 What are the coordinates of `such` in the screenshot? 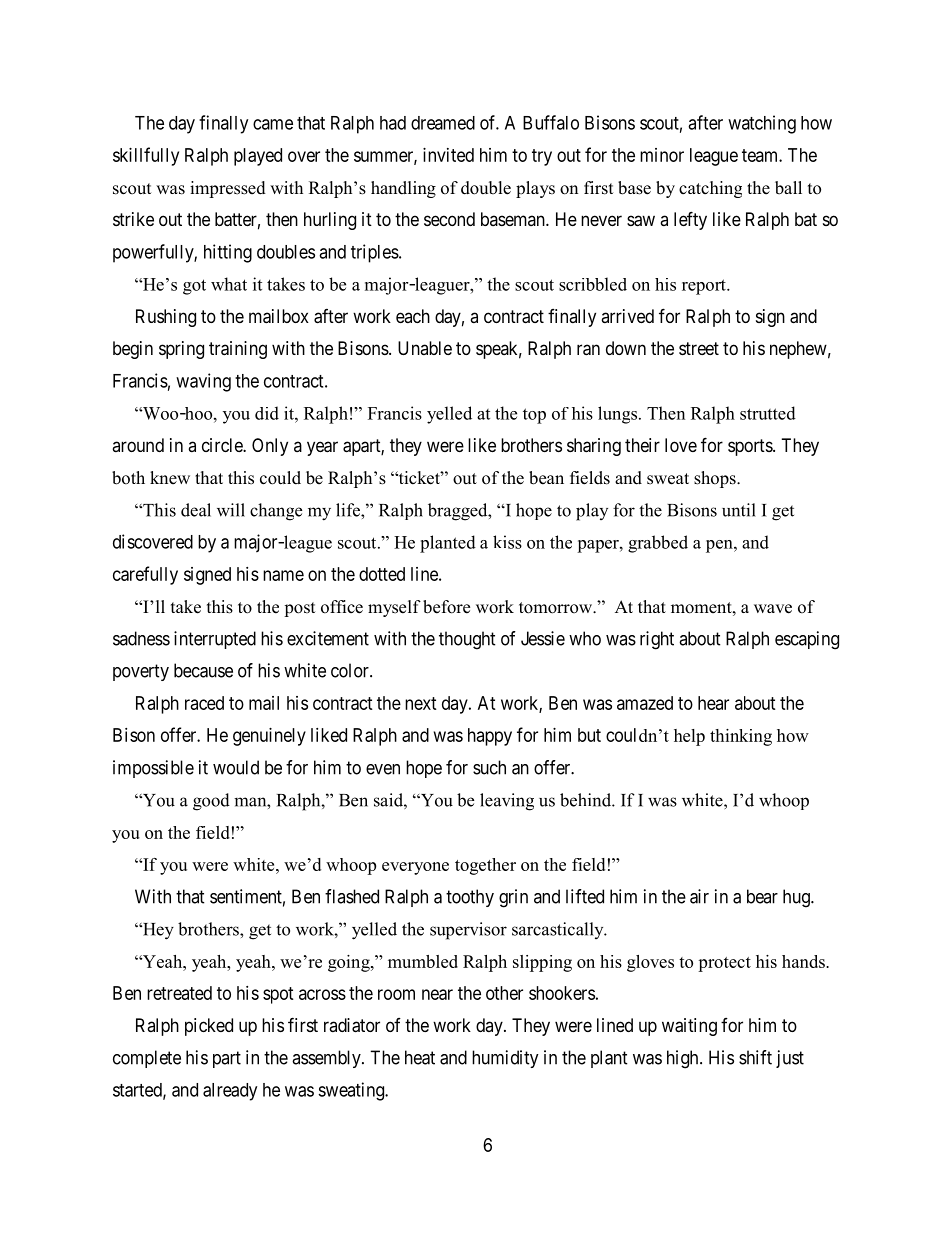 It's located at (489, 767).
